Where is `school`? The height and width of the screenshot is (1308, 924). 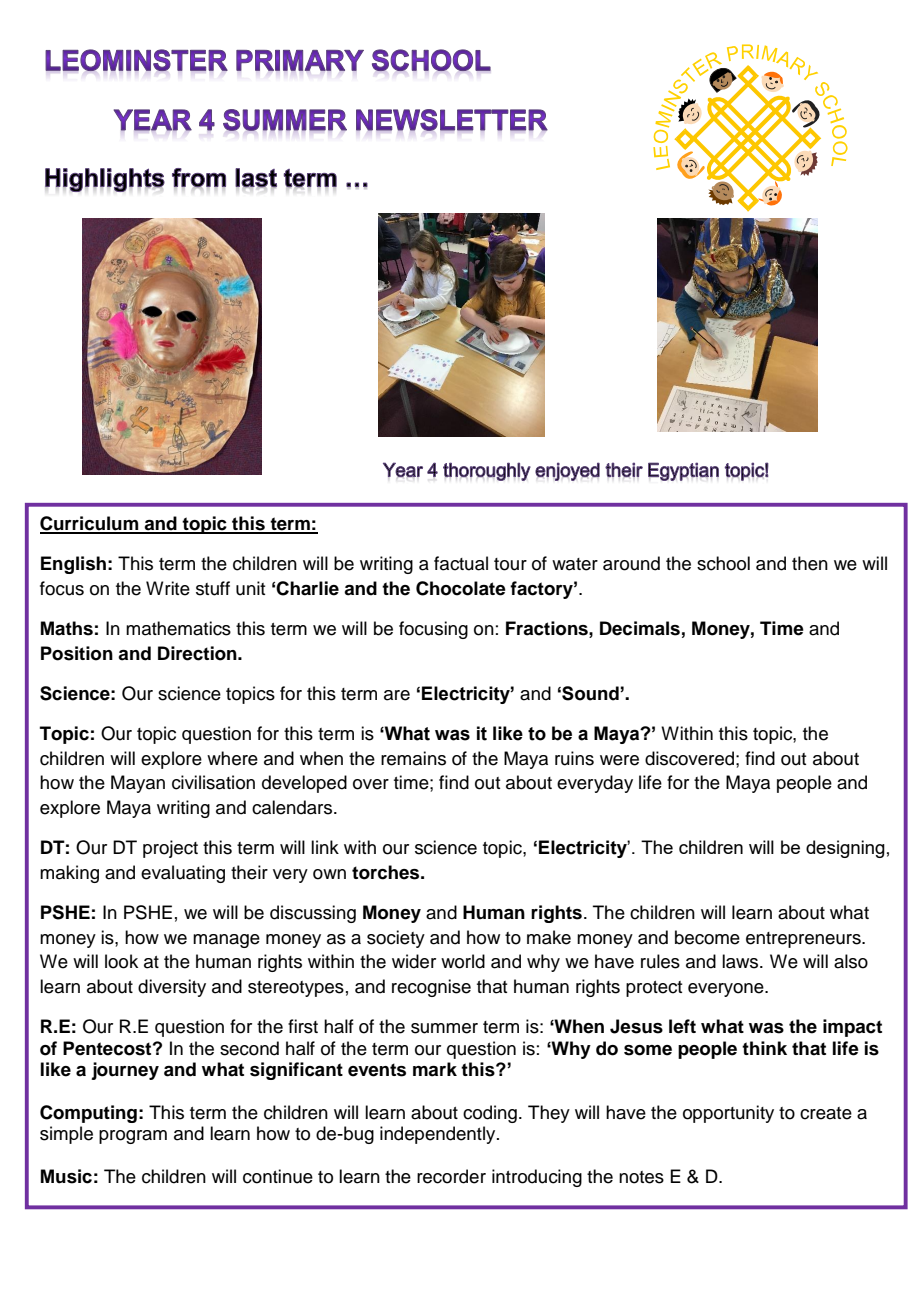
school is located at coordinates (723, 563).
